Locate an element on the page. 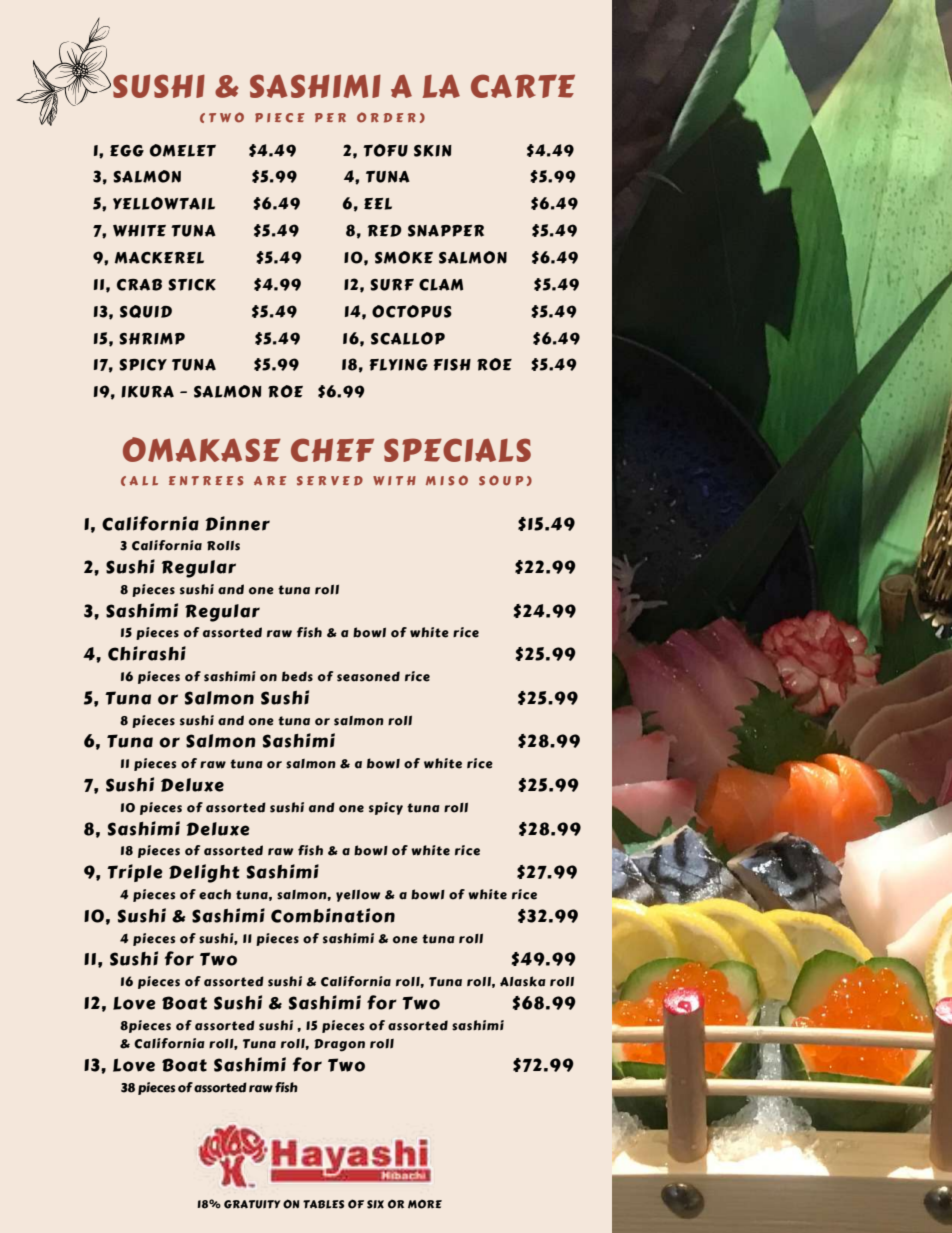  OMAKASE is located at coordinates (202, 449).
